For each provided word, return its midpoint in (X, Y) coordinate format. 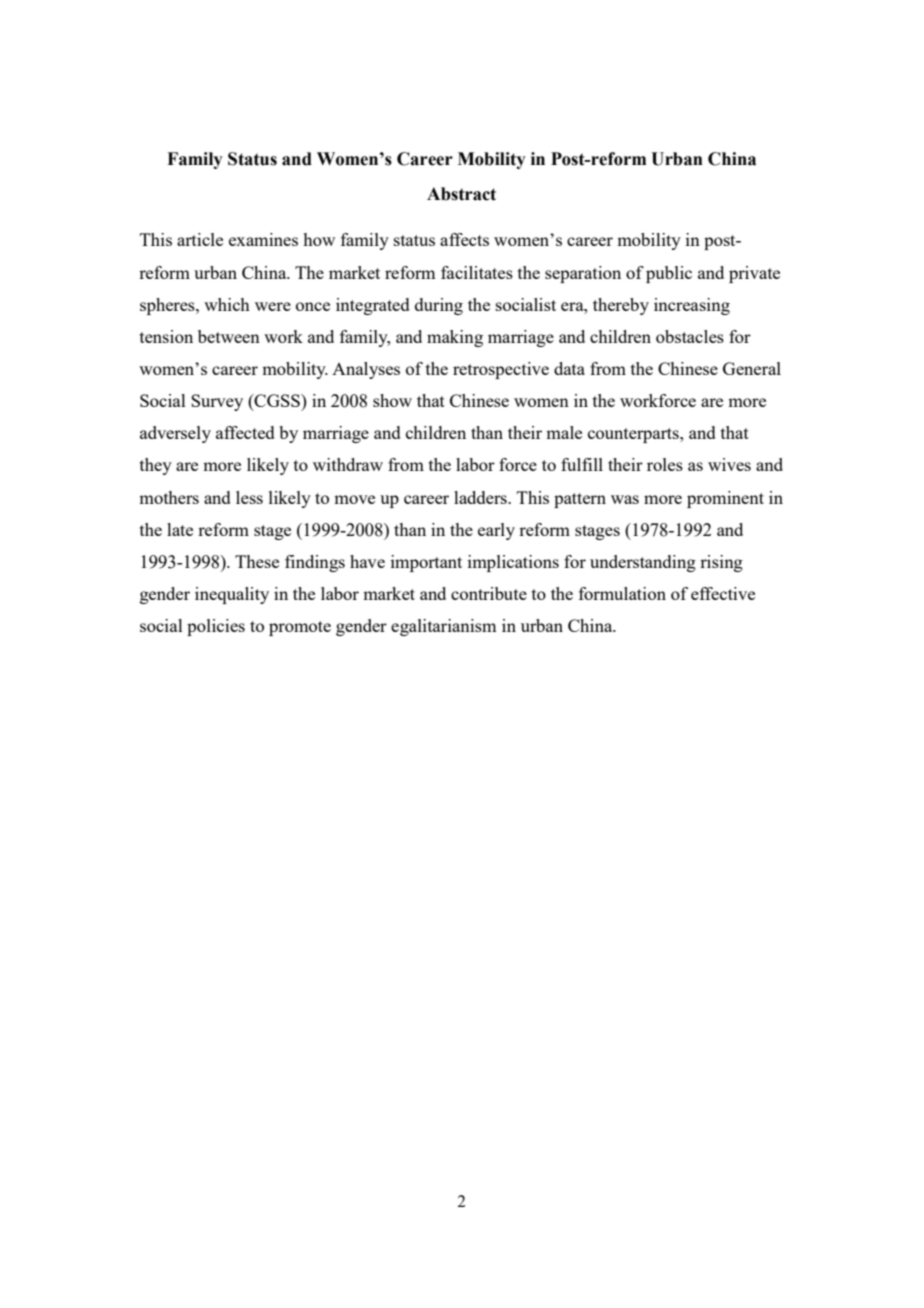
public (669, 274)
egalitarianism (443, 627)
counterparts (634, 435)
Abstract (461, 194)
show (392, 400)
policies (216, 627)
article (200, 239)
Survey (217, 402)
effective (723, 593)
